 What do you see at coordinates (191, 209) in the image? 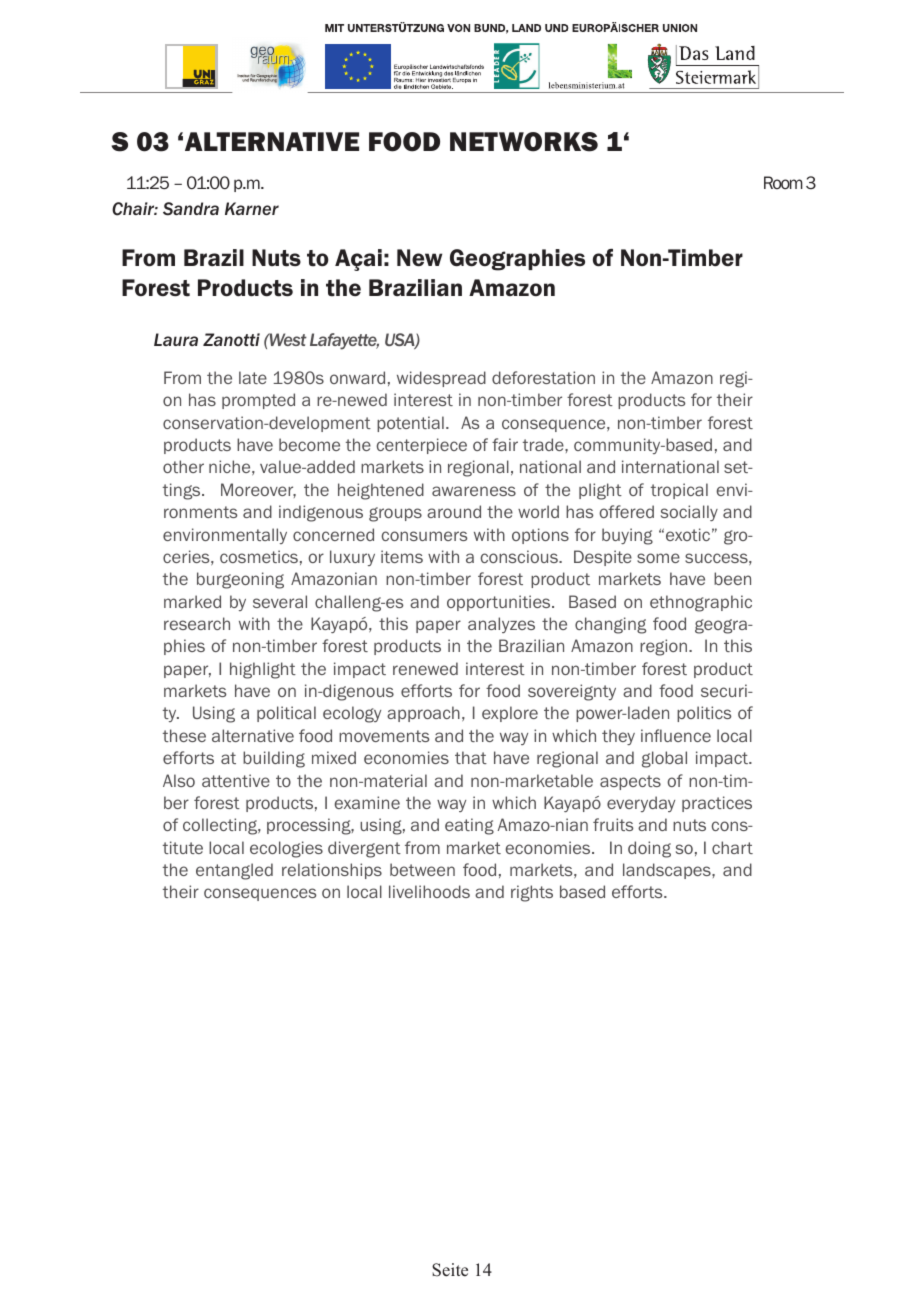
I see `Sandra` at bounding box center [191, 209].
